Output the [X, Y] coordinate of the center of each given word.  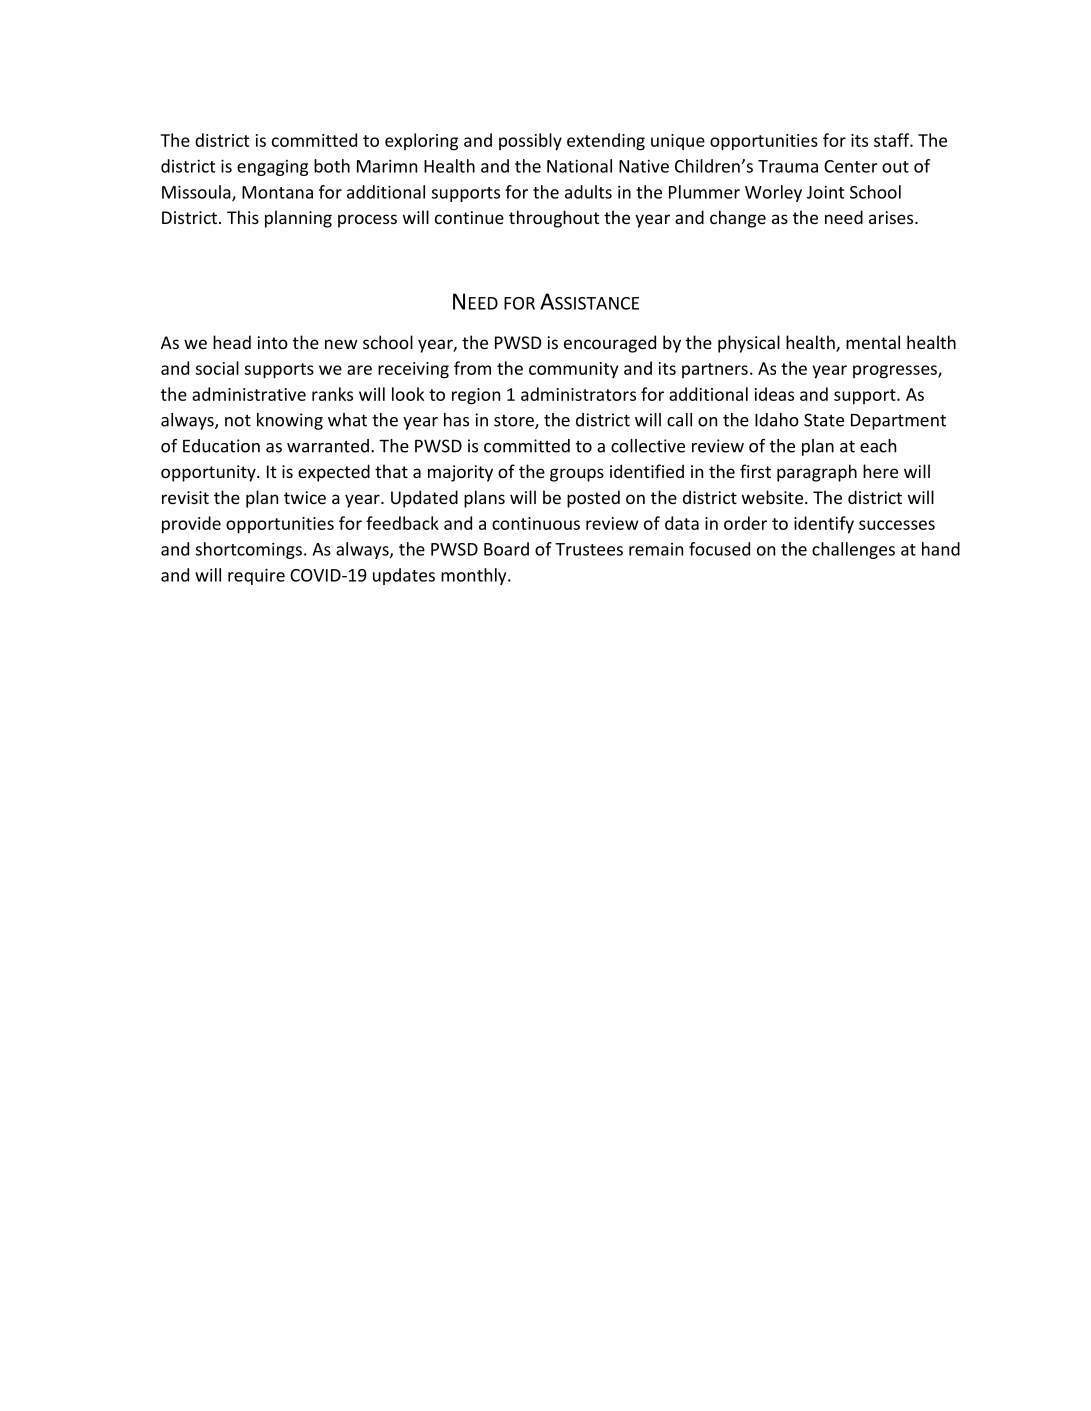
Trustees [589, 549]
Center [851, 166]
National [579, 166]
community [573, 370]
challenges [853, 550]
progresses [896, 372]
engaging [272, 168]
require [256, 576]
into [273, 342]
